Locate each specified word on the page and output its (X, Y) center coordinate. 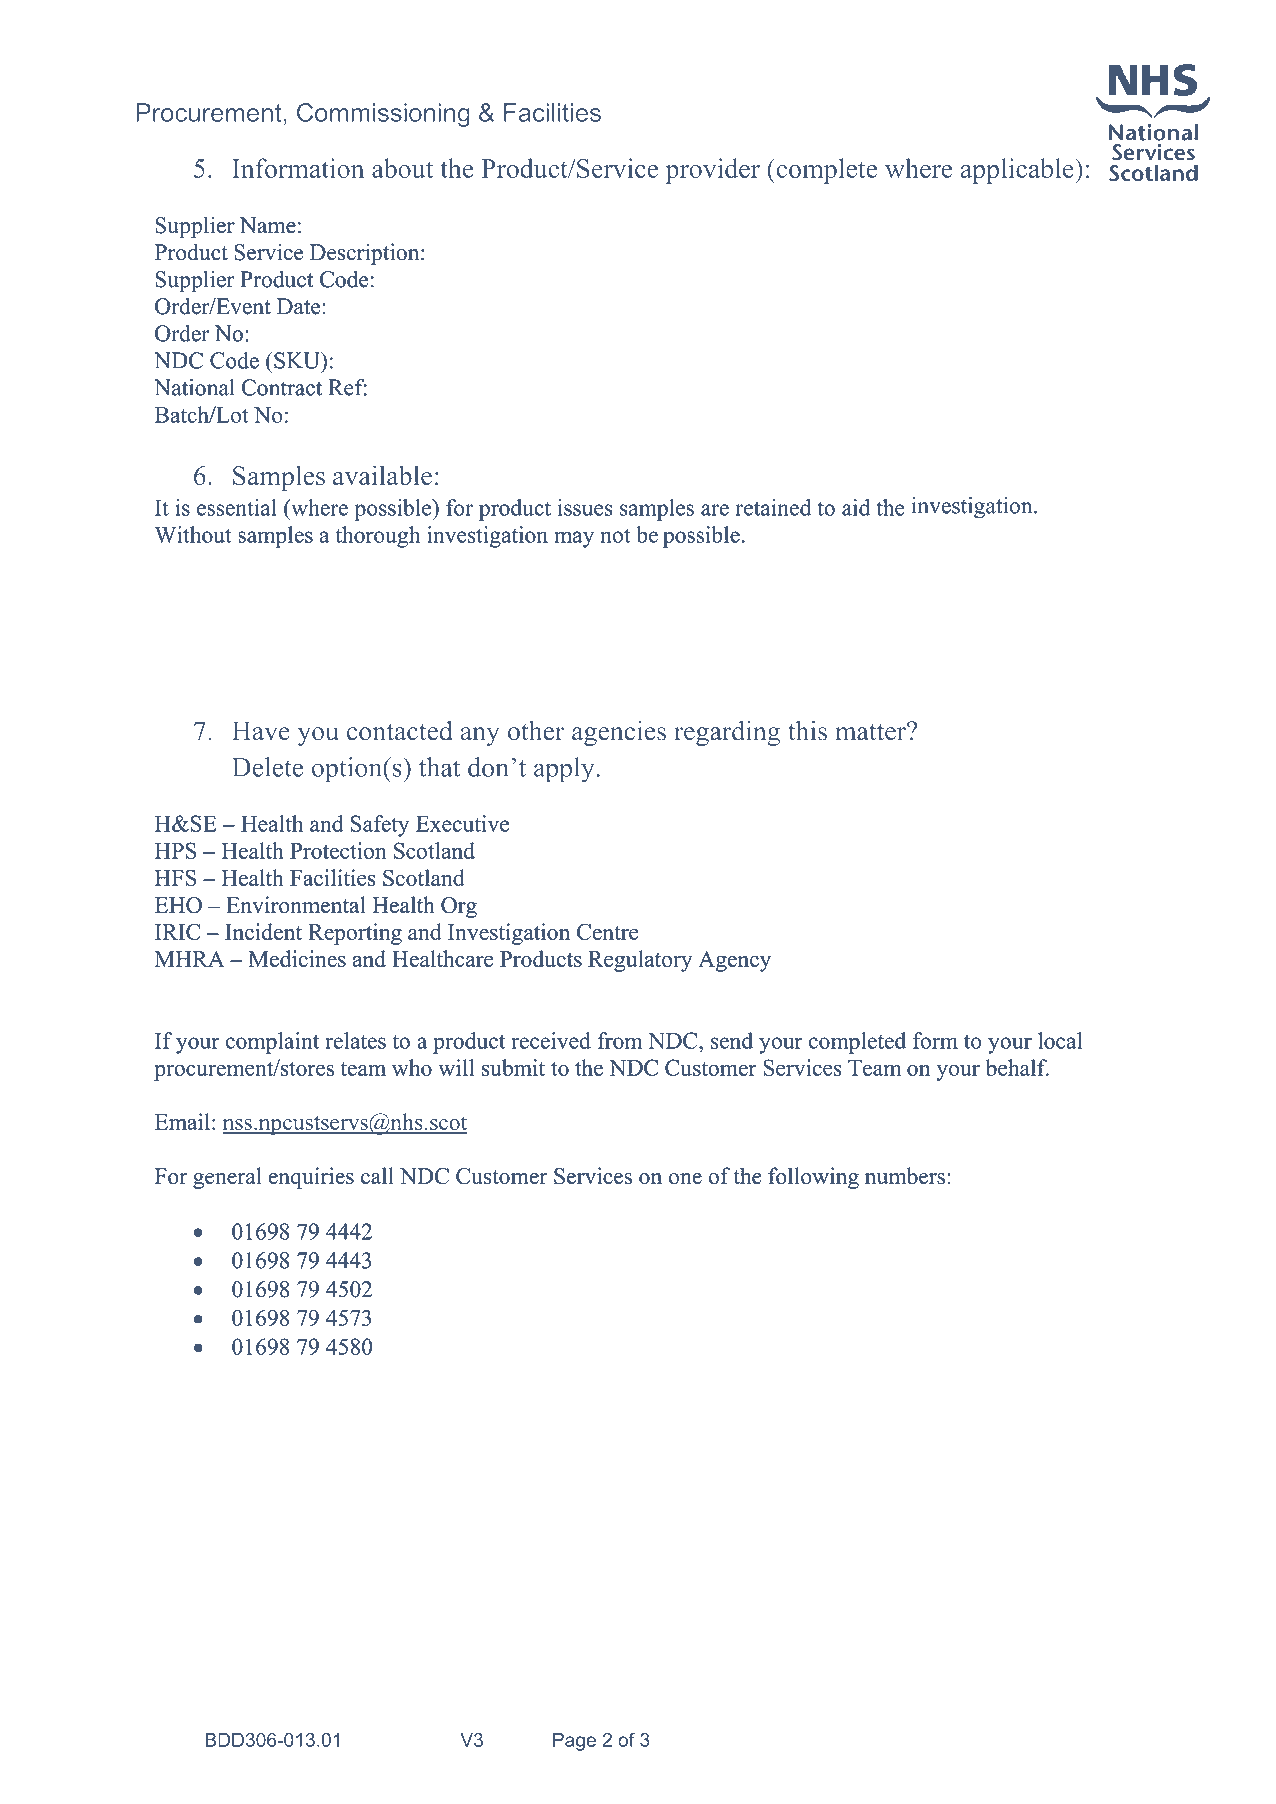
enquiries (311, 1178)
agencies (619, 733)
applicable (1018, 171)
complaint (272, 1043)
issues (585, 507)
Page (574, 1742)
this (807, 731)
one (685, 1179)
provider (713, 171)
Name (268, 225)
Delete (267, 767)
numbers (905, 1176)
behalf (1017, 1067)
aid (856, 507)
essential (237, 507)
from (620, 1040)
